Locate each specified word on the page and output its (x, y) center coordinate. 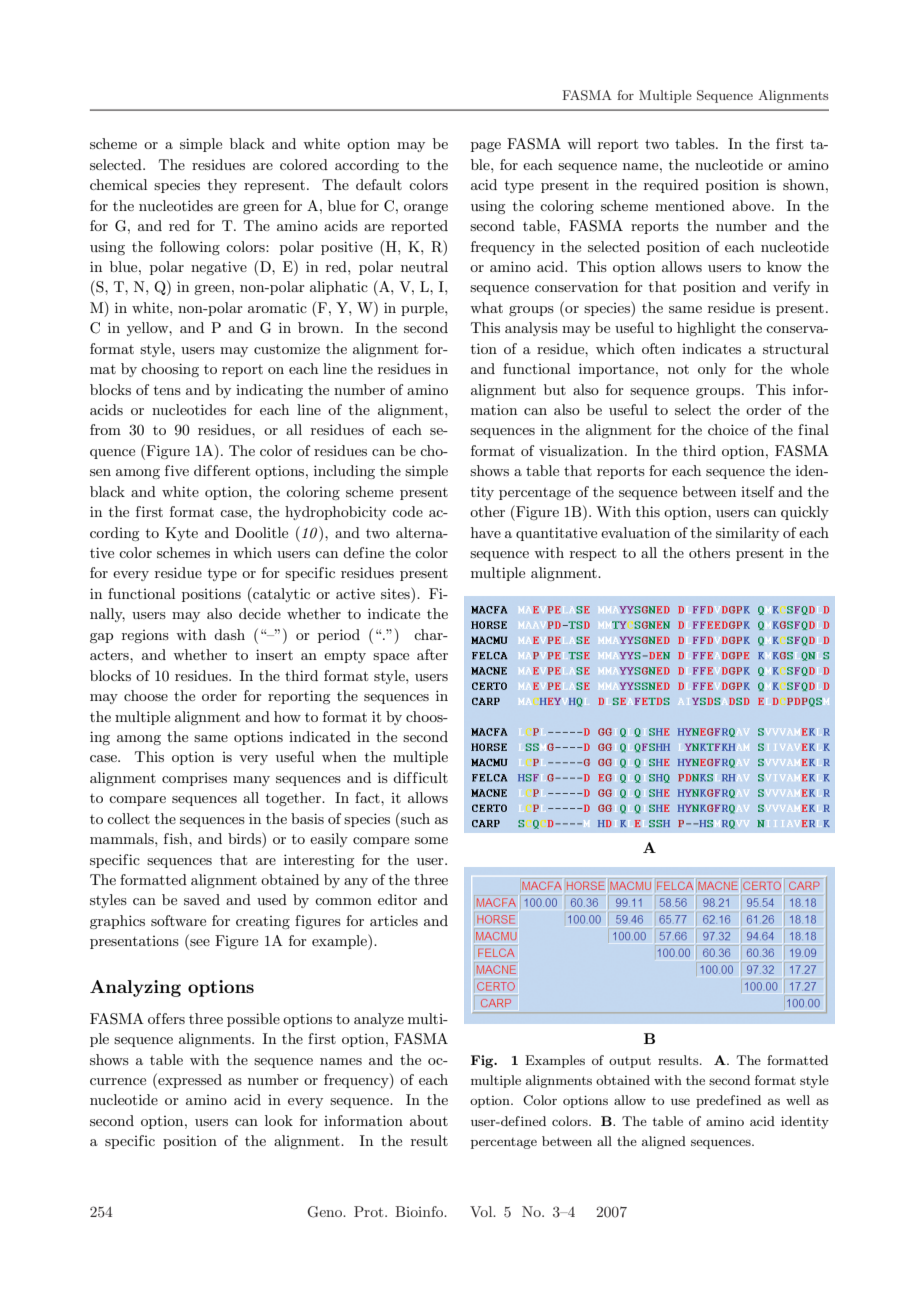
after (432, 654)
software (178, 920)
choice (728, 429)
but (555, 389)
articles (394, 920)
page (486, 147)
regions (145, 636)
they (222, 186)
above (752, 205)
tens (167, 390)
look (279, 1120)
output (630, 1062)
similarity (747, 534)
